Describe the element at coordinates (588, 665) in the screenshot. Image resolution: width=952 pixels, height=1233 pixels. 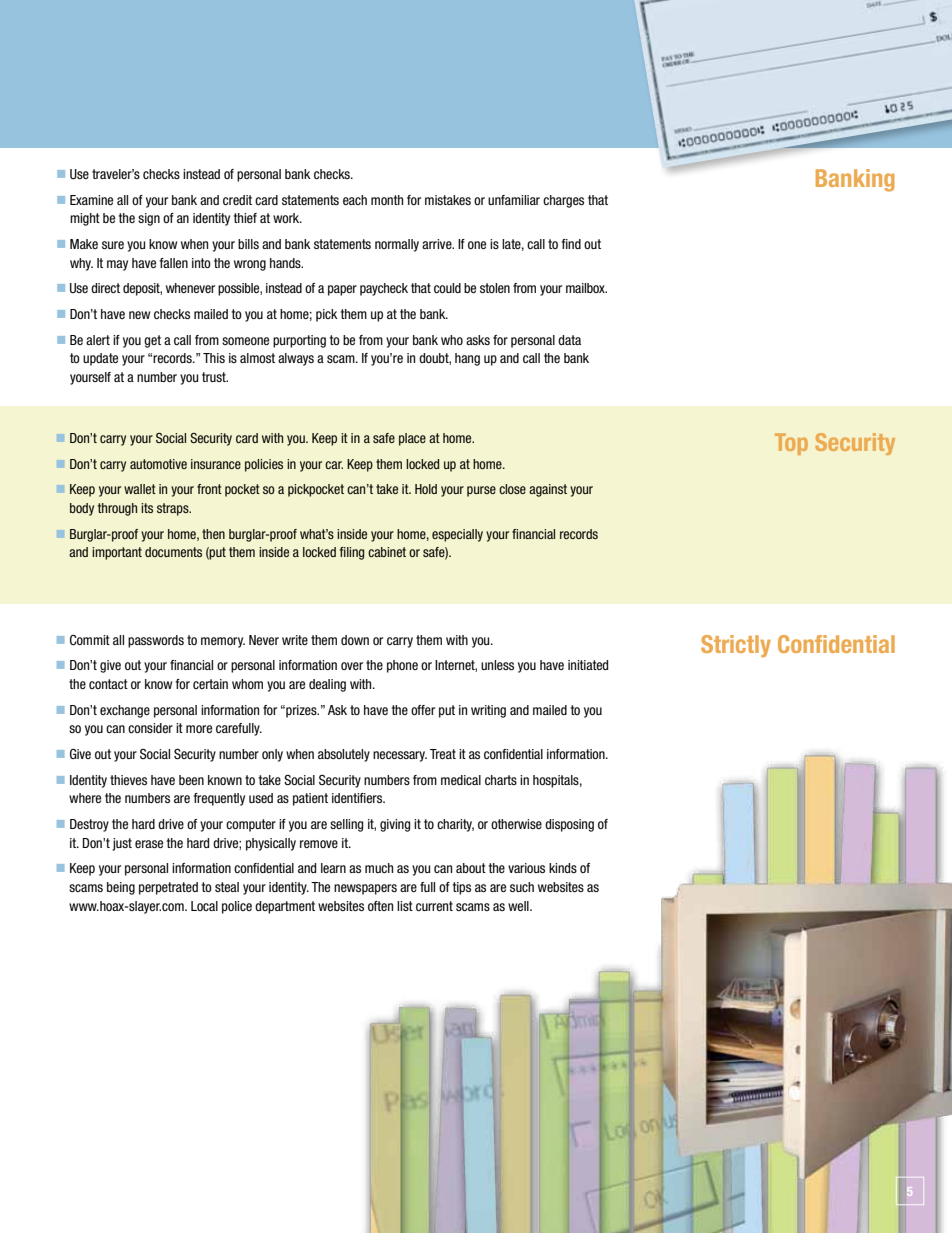
I see `initiated` at that location.
